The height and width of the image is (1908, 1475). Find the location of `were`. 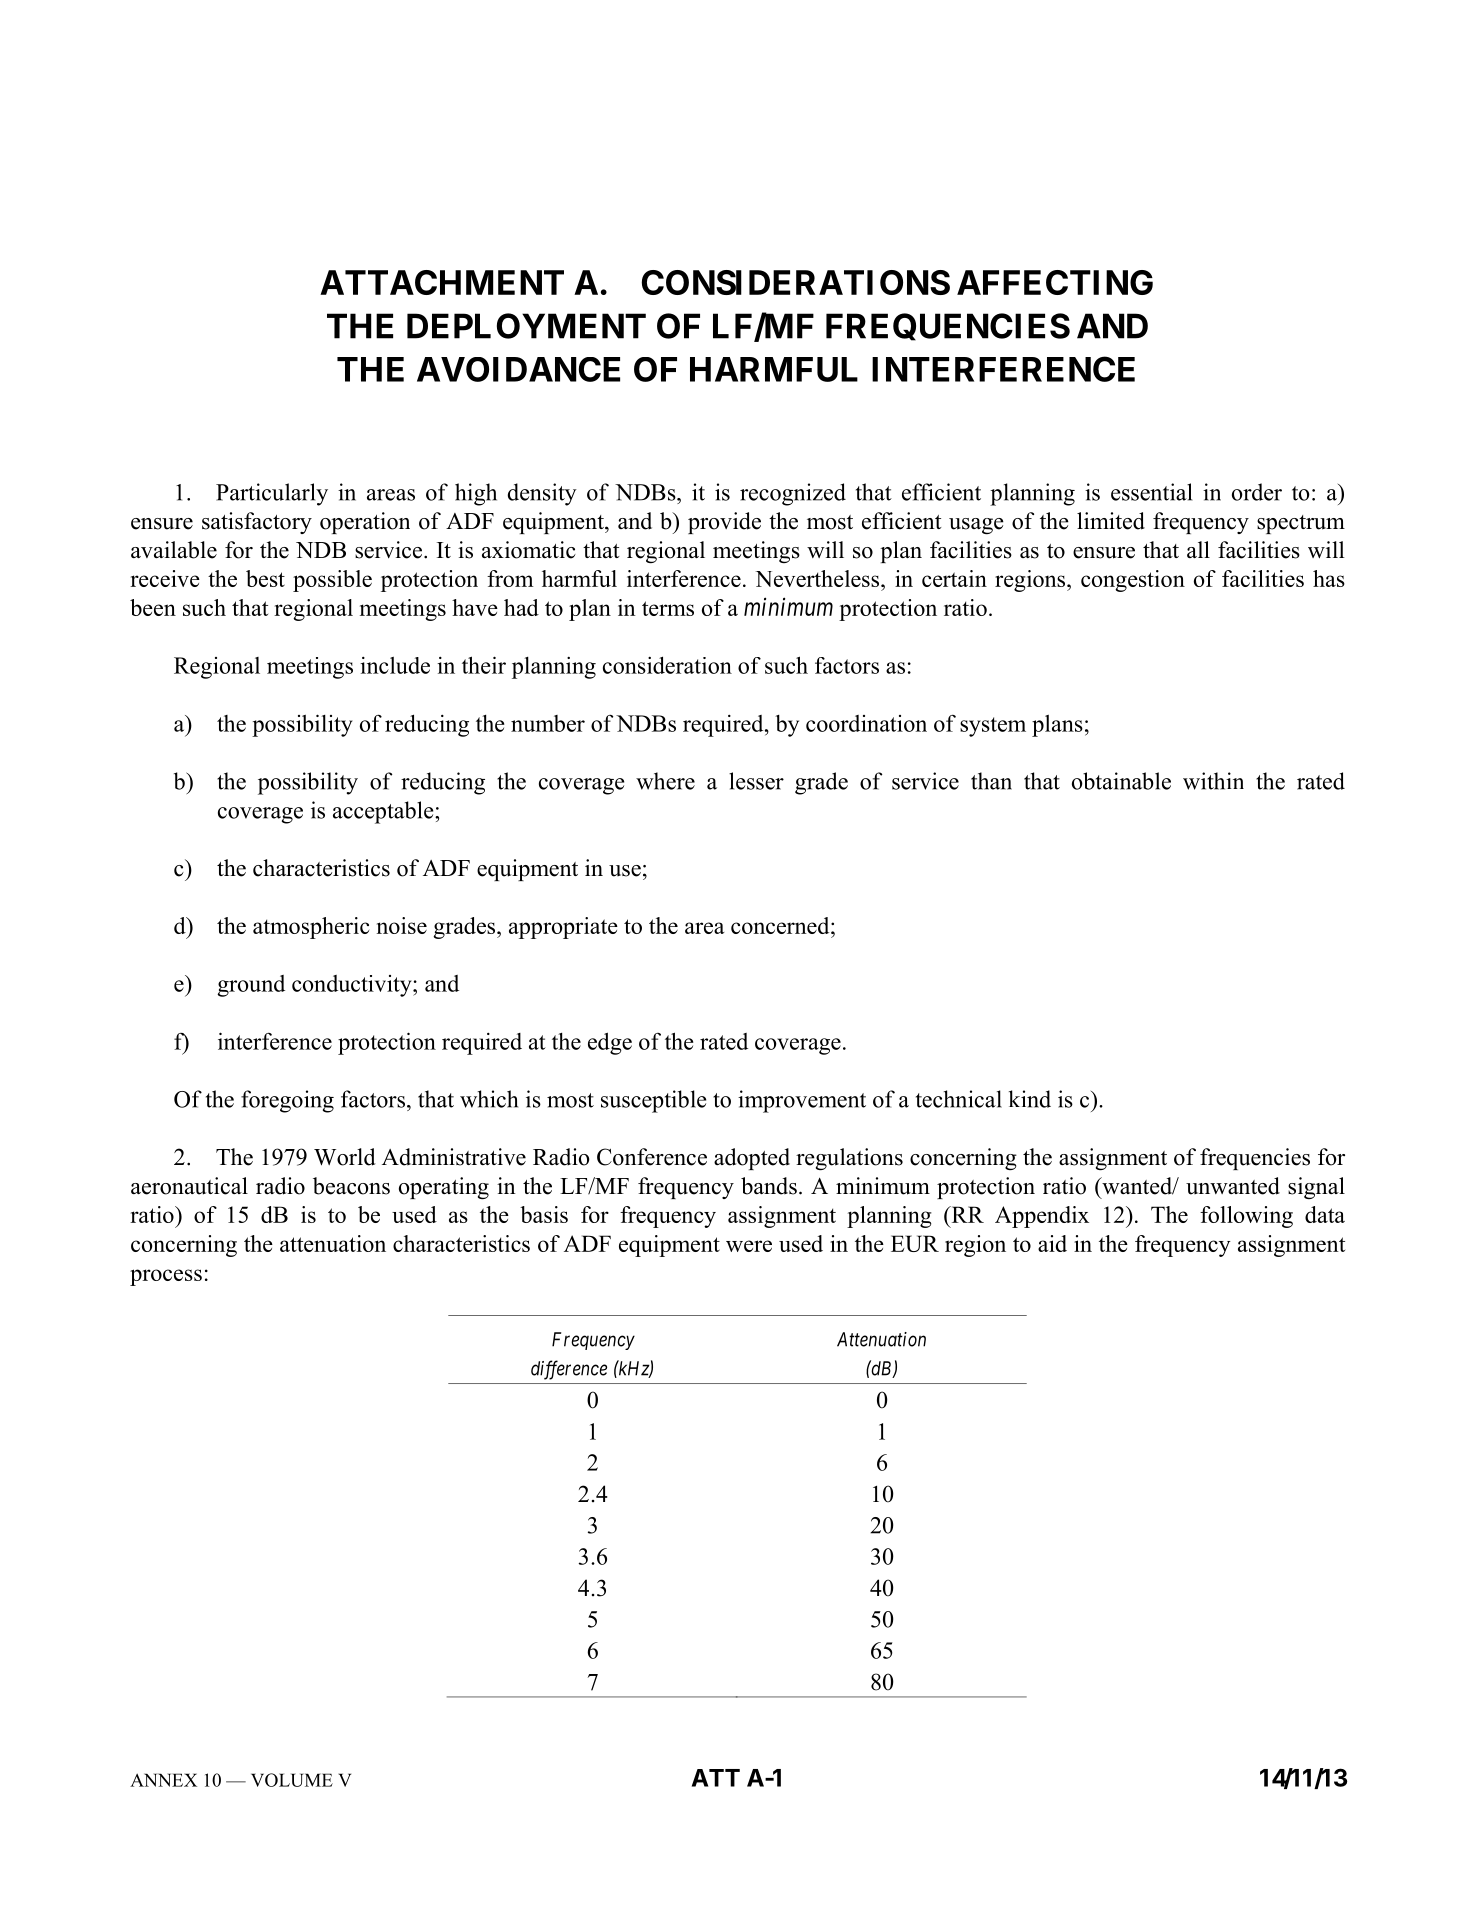

were is located at coordinates (749, 1246).
